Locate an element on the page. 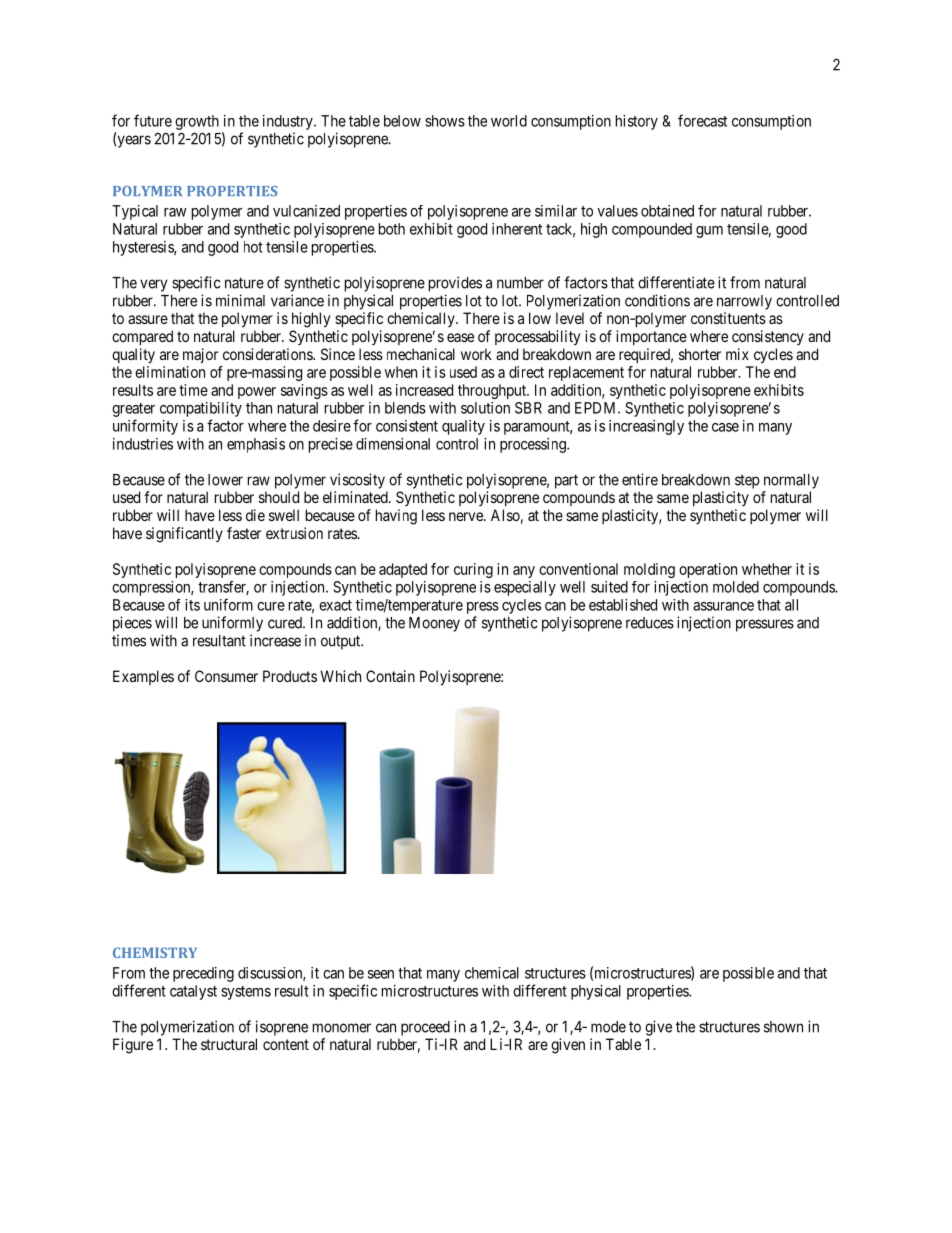  growth is located at coordinates (197, 122).
